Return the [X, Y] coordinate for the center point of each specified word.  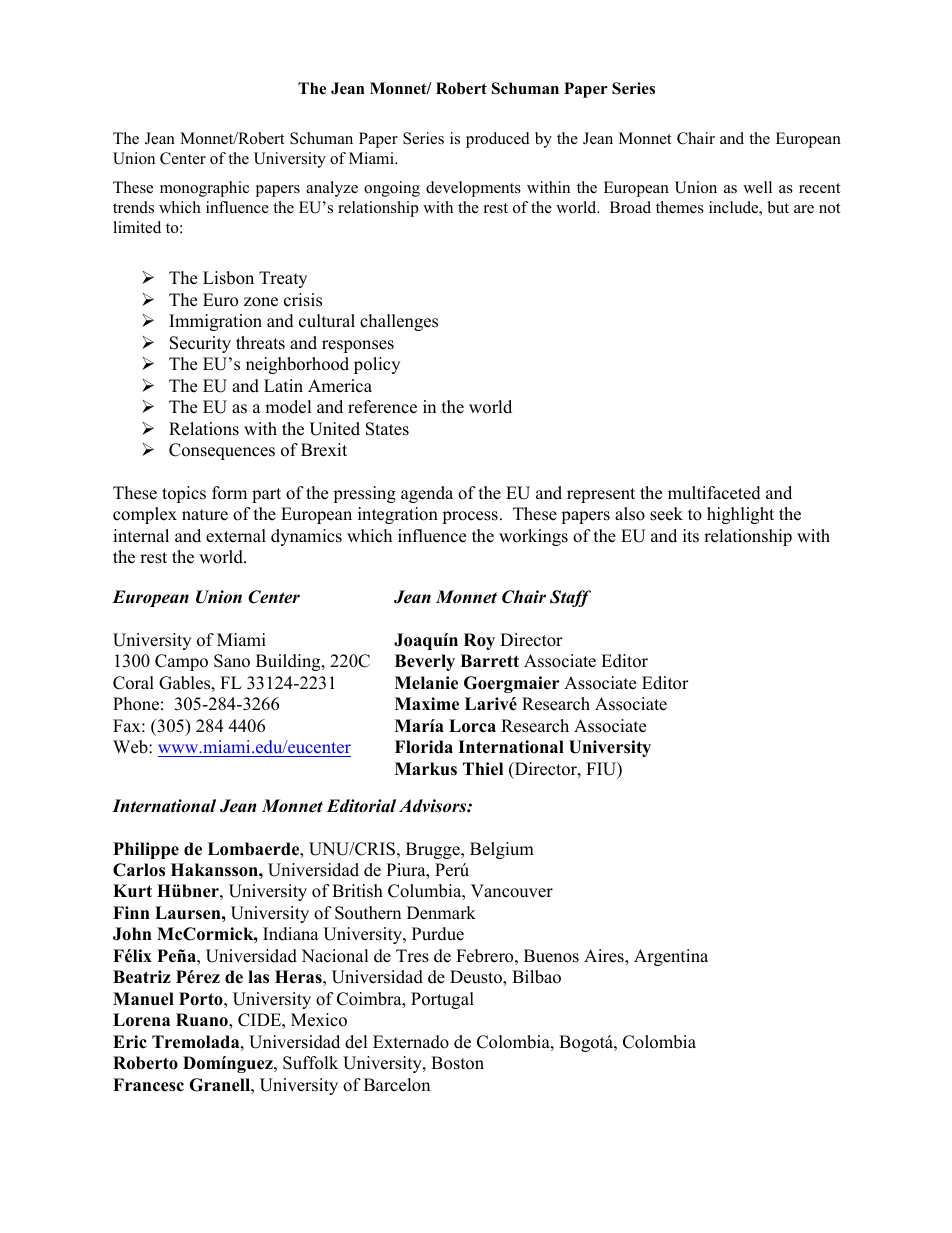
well [757, 187]
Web [131, 747]
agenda [427, 494]
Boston [457, 1063]
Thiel [483, 769]
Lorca [472, 726]
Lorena [141, 1020]
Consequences [222, 451]
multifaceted [714, 493]
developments [473, 189]
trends [133, 207]
